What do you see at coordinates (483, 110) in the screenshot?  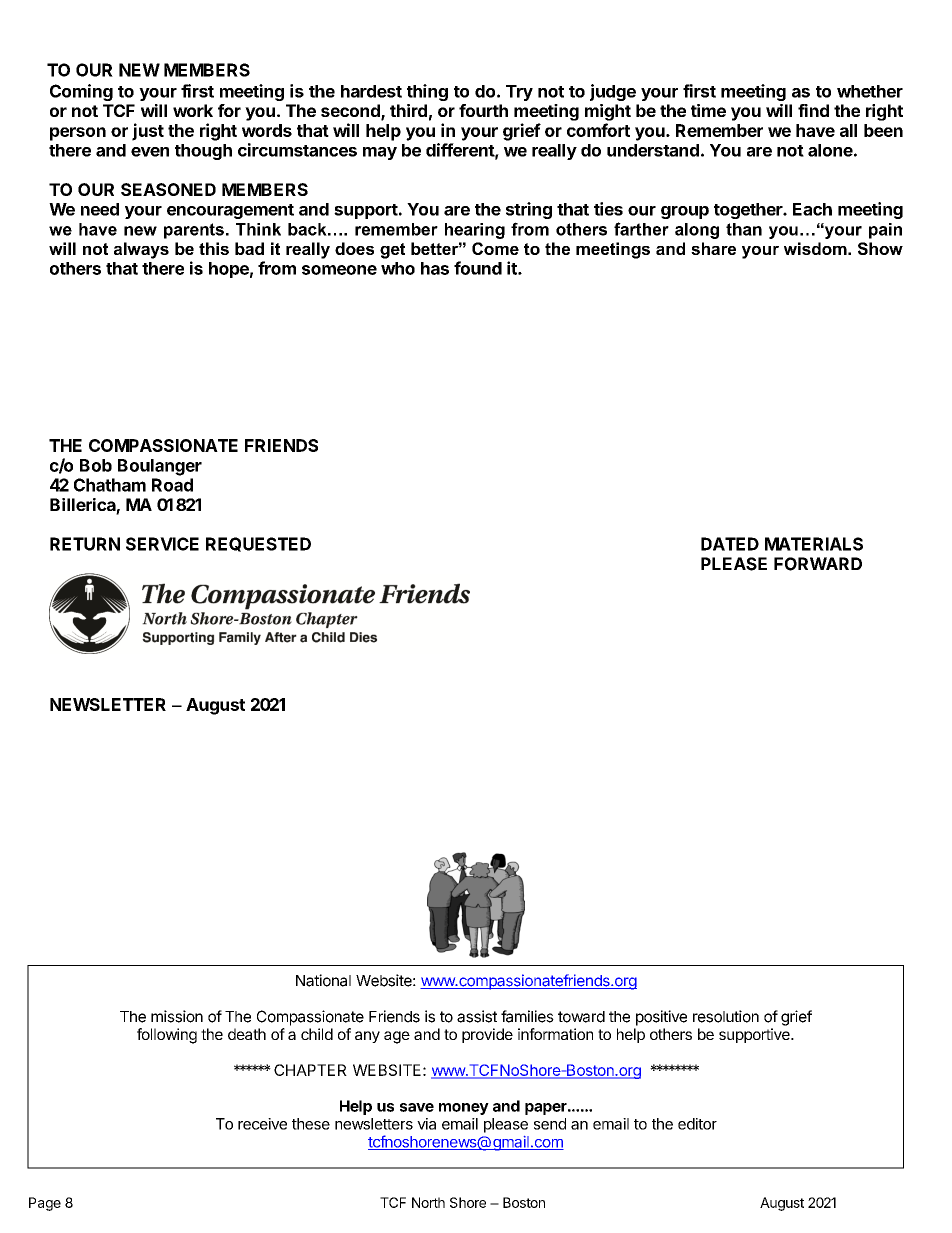 I see `fourth` at bounding box center [483, 110].
